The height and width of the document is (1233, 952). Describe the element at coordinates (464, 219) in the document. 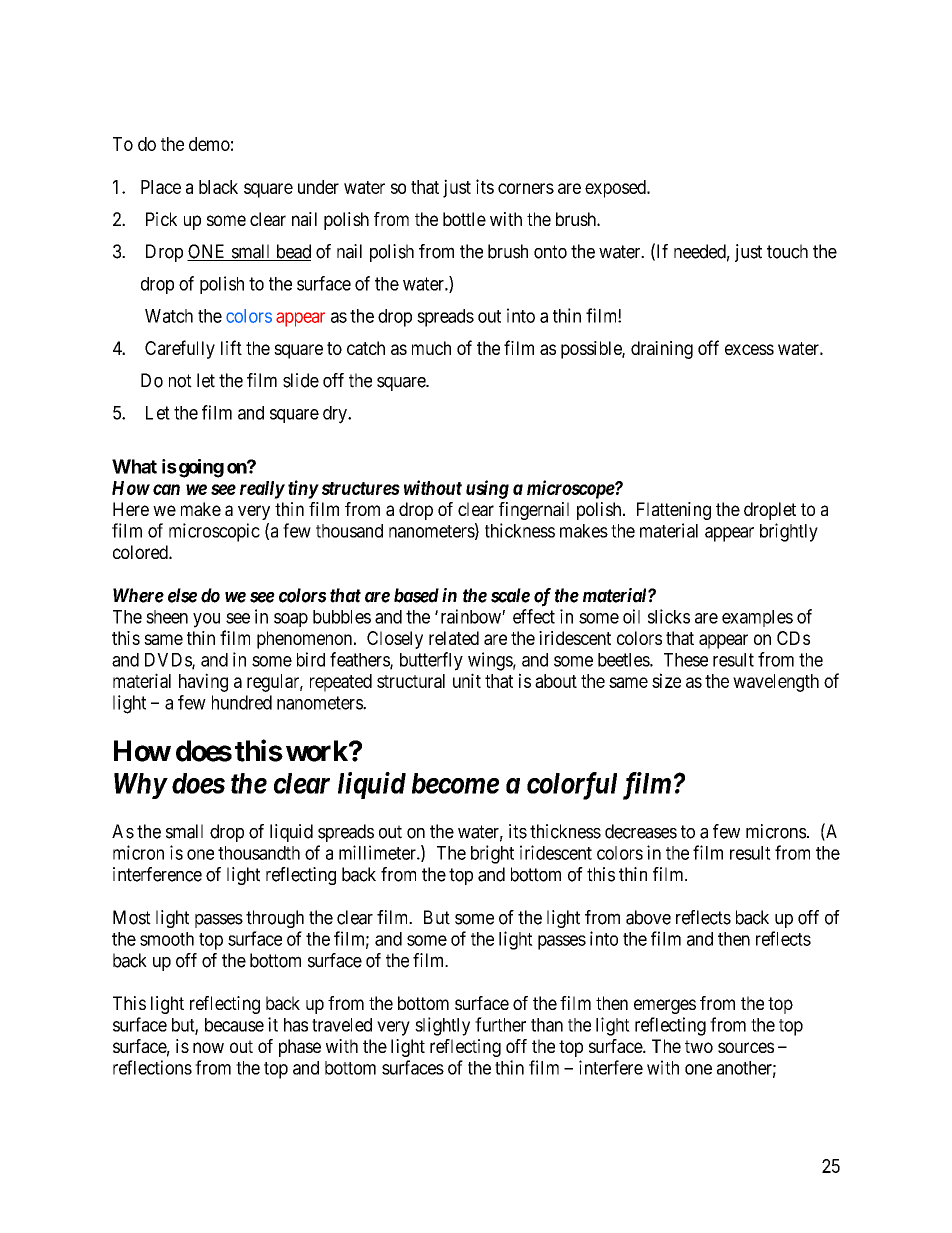

I see `bottle` at that location.
